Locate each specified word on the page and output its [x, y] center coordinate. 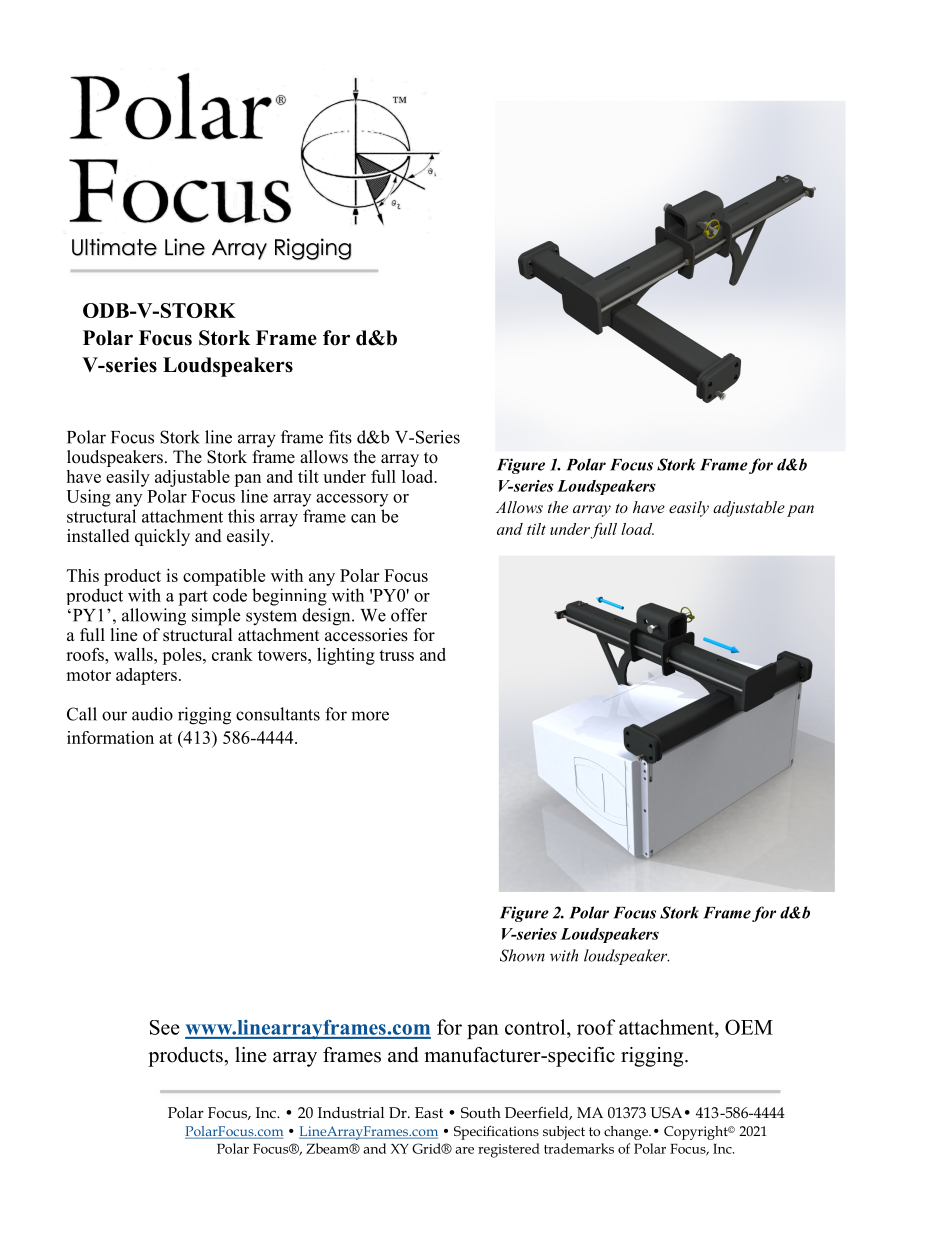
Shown [522, 955]
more [370, 716]
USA [666, 1112]
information [110, 737]
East [429, 1112]
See [165, 1027]
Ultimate [114, 247]
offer [409, 615]
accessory [352, 500]
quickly [162, 537]
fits [340, 437]
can [363, 518]
